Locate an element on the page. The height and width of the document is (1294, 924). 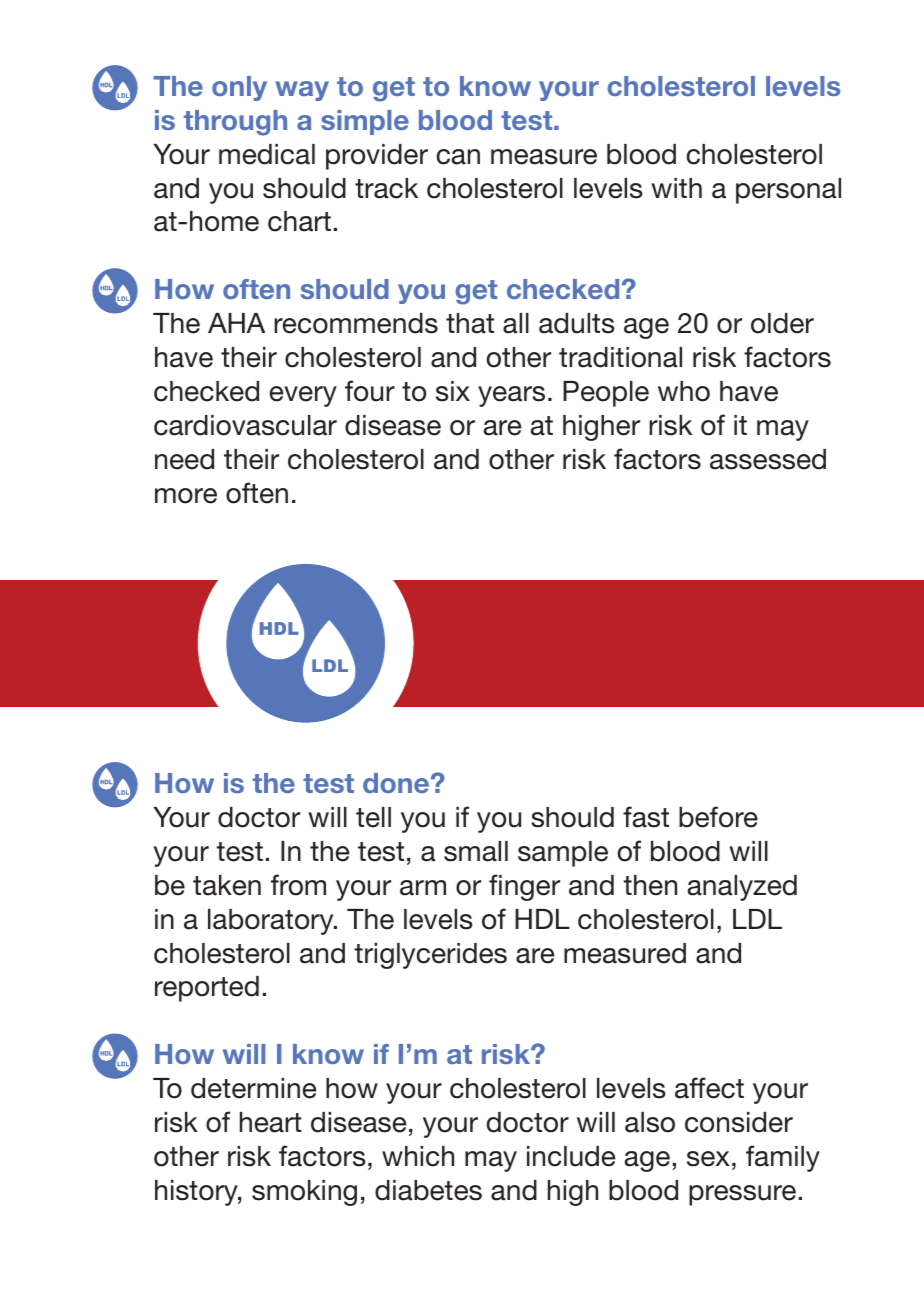
taken is located at coordinates (227, 885).
